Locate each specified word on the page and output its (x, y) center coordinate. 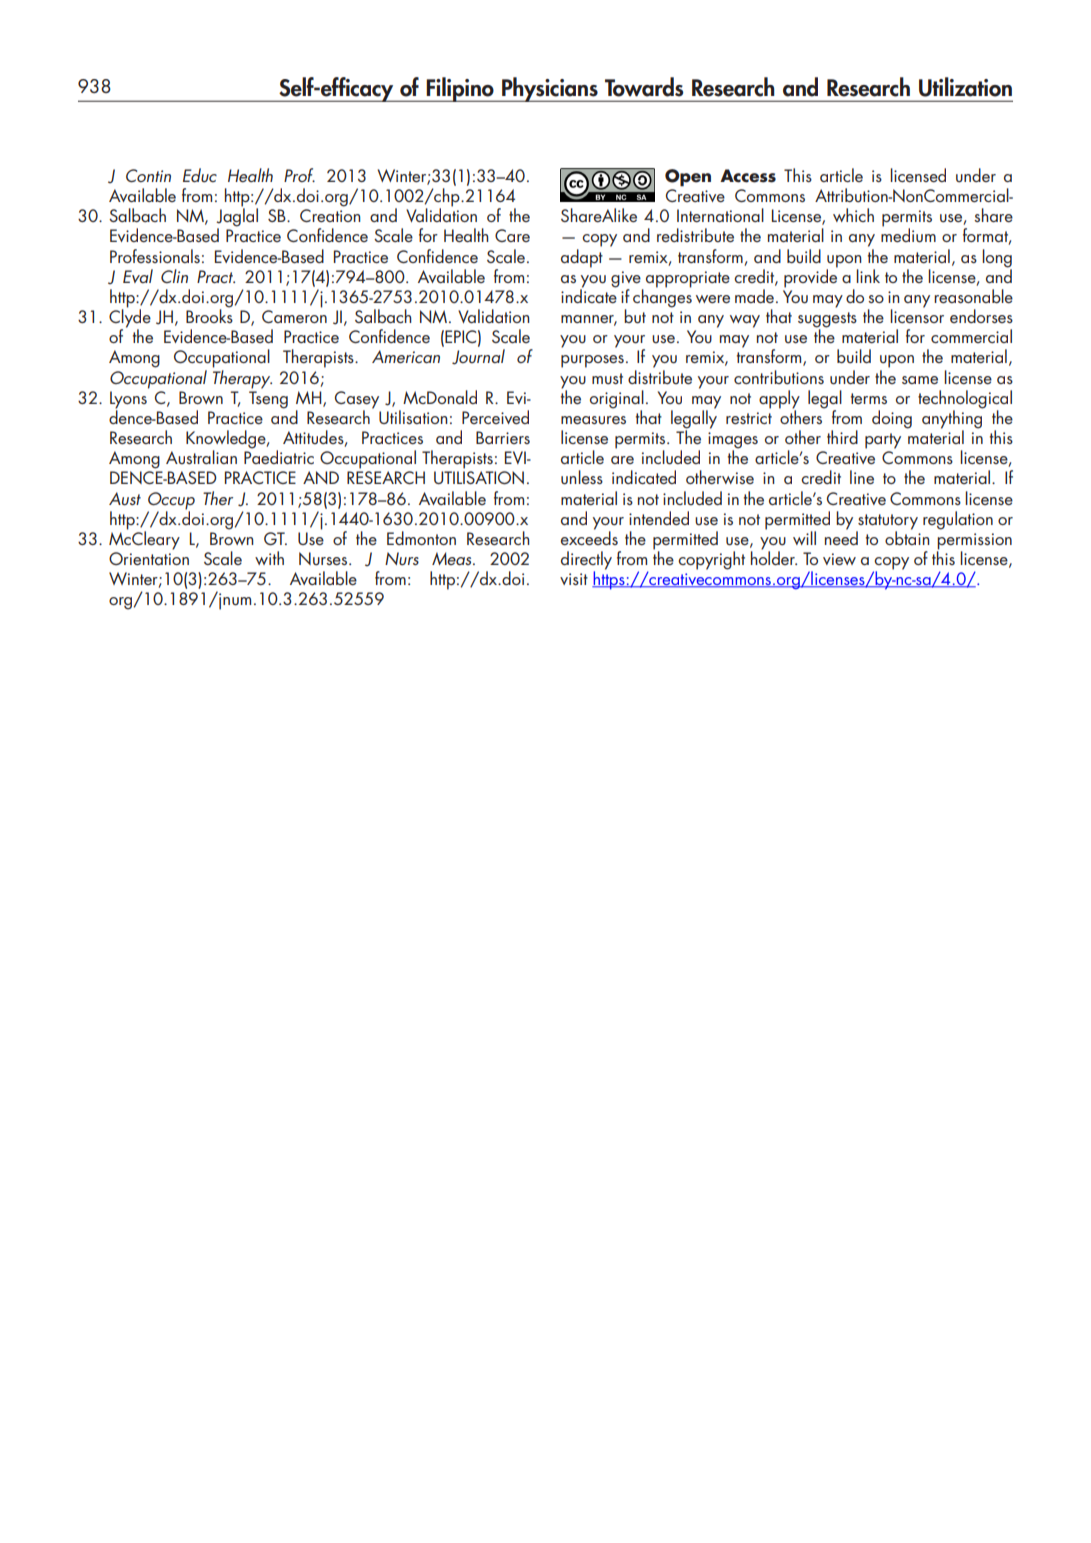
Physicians (550, 89)
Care (512, 235)
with (269, 558)
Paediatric (279, 456)
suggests (827, 321)
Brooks (209, 315)
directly (586, 561)
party (883, 441)
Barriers (503, 437)
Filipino (460, 89)
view (839, 559)
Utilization (965, 87)
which (853, 215)
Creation (330, 215)
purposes (592, 361)
